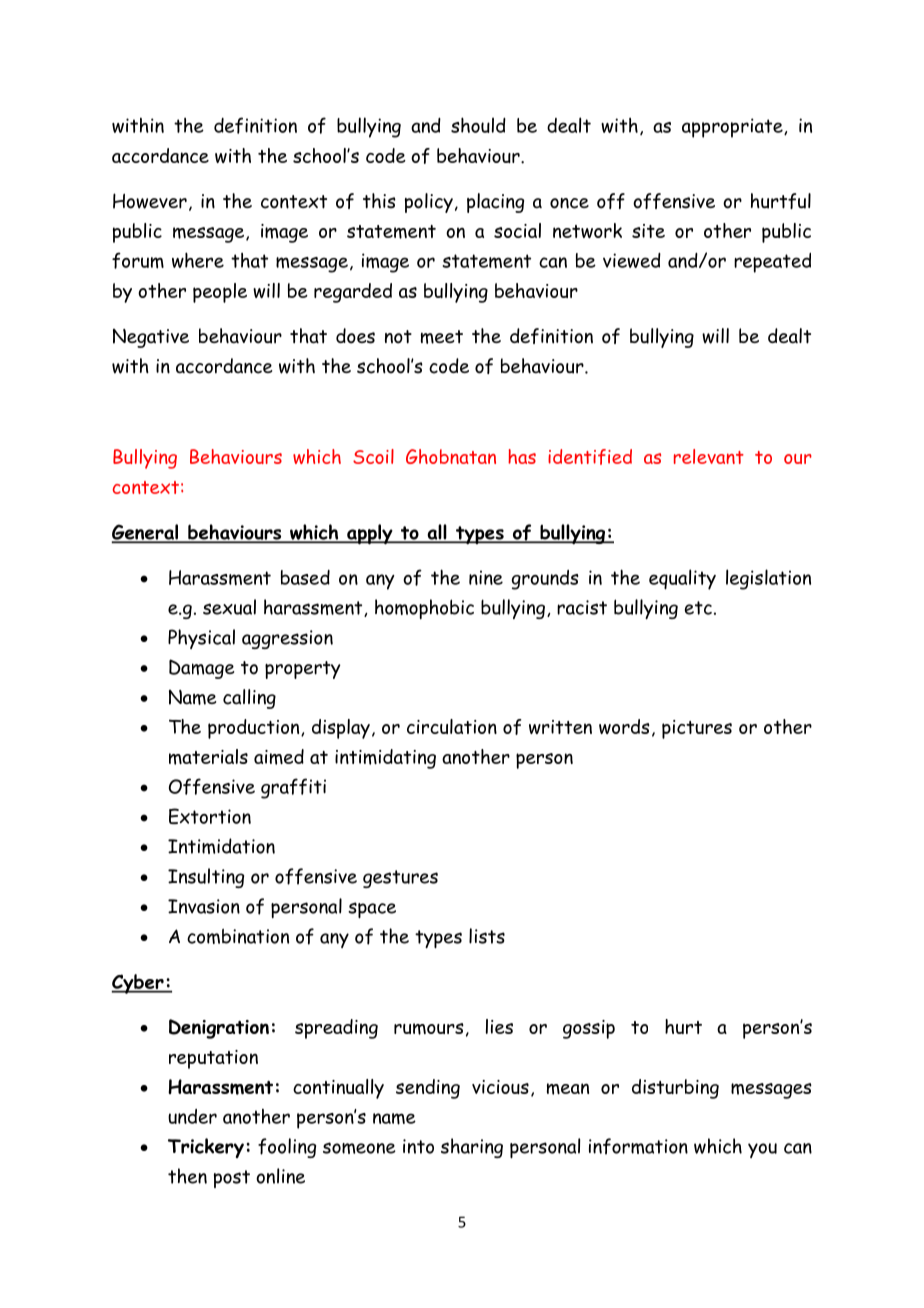 The image size is (924, 1308). What do you see at coordinates (150, 201) in the document?
I see `However` at bounding box center [150, 201].
